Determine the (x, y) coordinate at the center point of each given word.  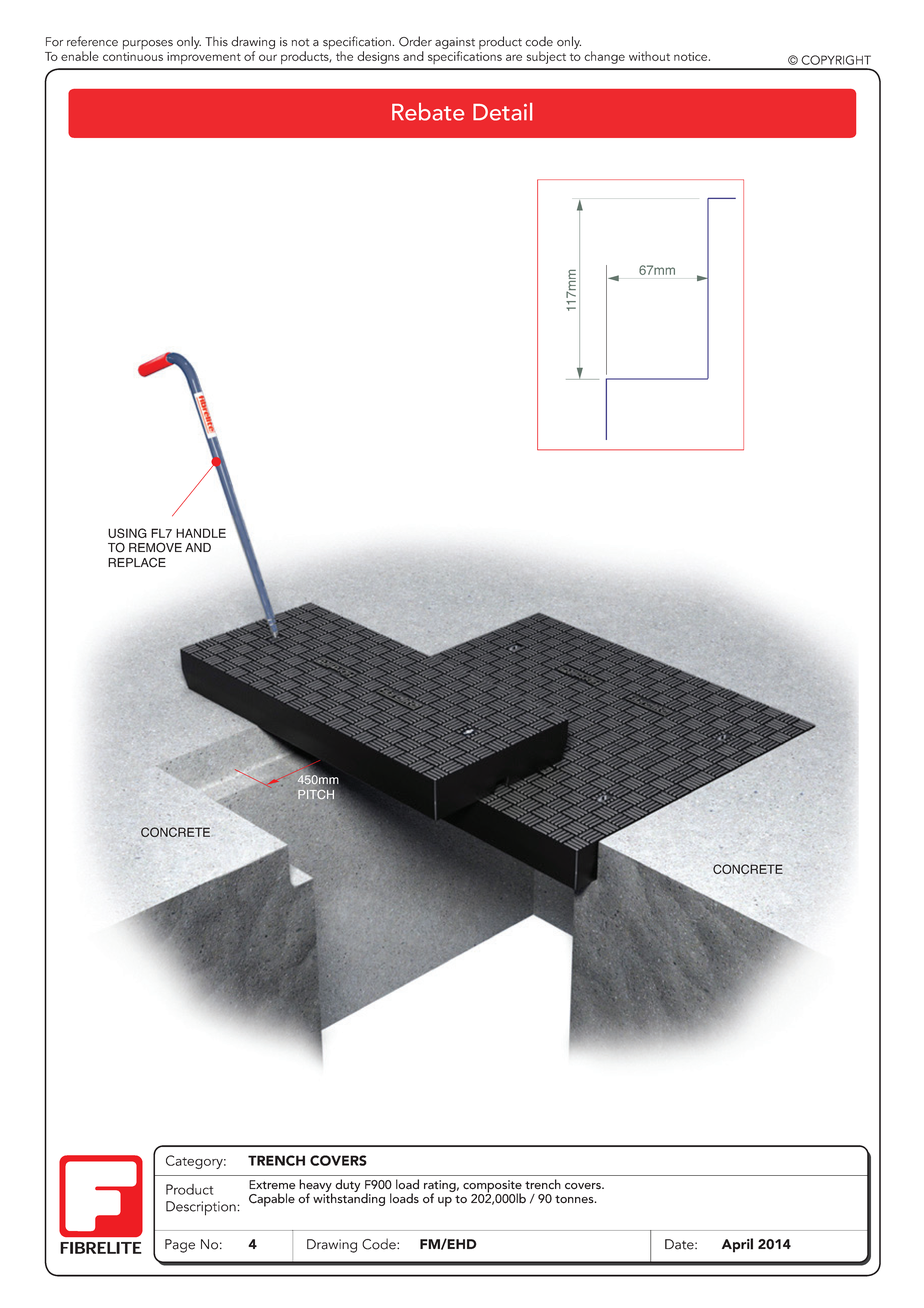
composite (492, 1187)
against (455, 43)
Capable (272, 1200)
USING (127, 533)
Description (201, 1208)
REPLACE (137, 562)
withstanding (349, 1198)
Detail (502, 112)
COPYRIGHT (836, 60)
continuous (133, 56)
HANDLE (201, 533)
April (737, 1245)
